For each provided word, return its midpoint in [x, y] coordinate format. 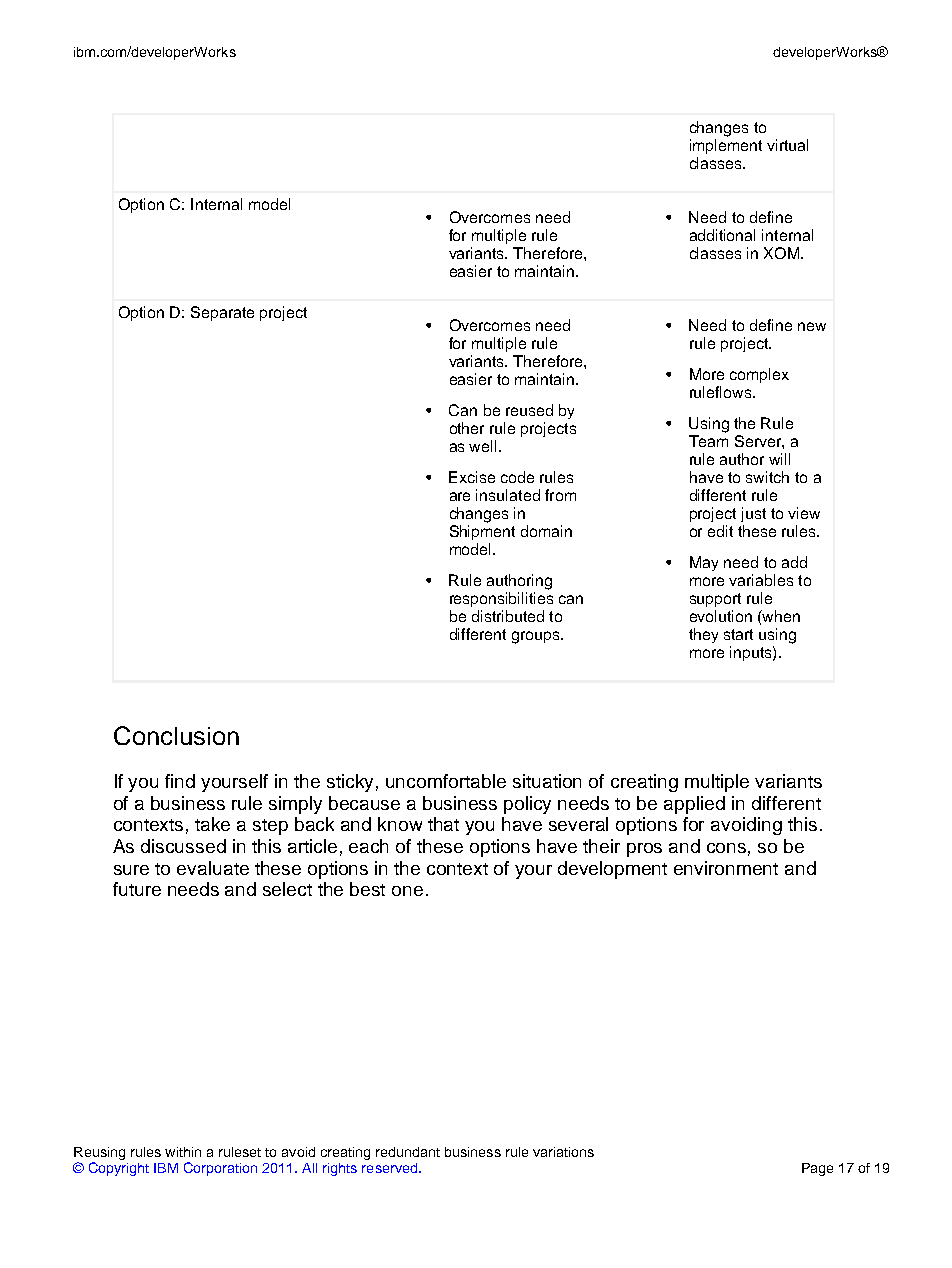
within [183, 1152]
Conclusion [176, 735]
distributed [508, 616]
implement [726, 146]
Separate [222, 313]
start [738, 634]
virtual [787, 145]
